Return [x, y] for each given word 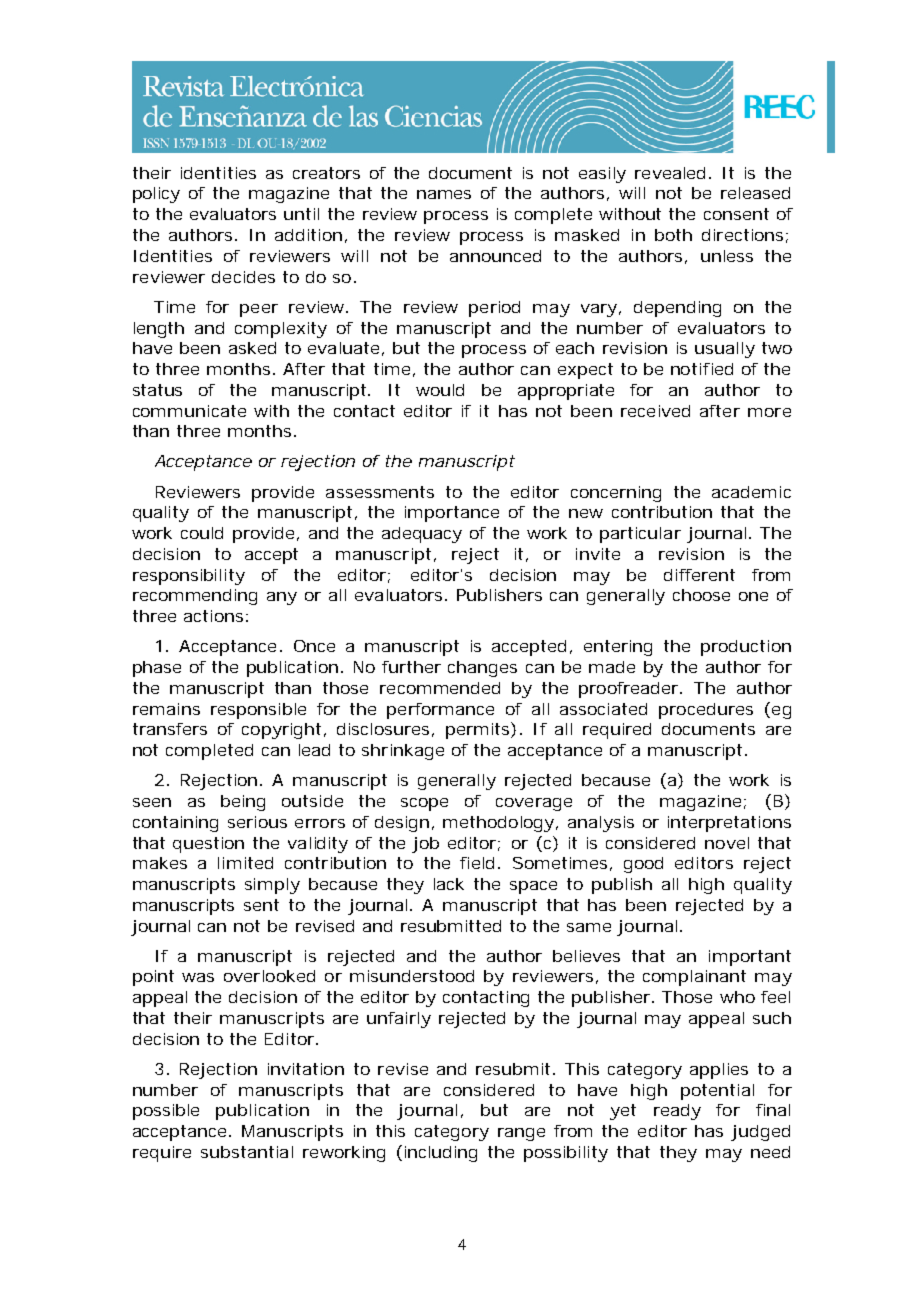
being [243, 803]
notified [702, 369]
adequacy [422, 535]
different [699, 575]
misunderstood [412, 976]
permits [477, 731]
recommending [195, 597]
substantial [247, 1152]
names [444, 194]
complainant [694, 978]
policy [156, 195]
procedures [706, 711]
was [198, 977]
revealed [670, 173]
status [157, 390]
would [440, 390]
